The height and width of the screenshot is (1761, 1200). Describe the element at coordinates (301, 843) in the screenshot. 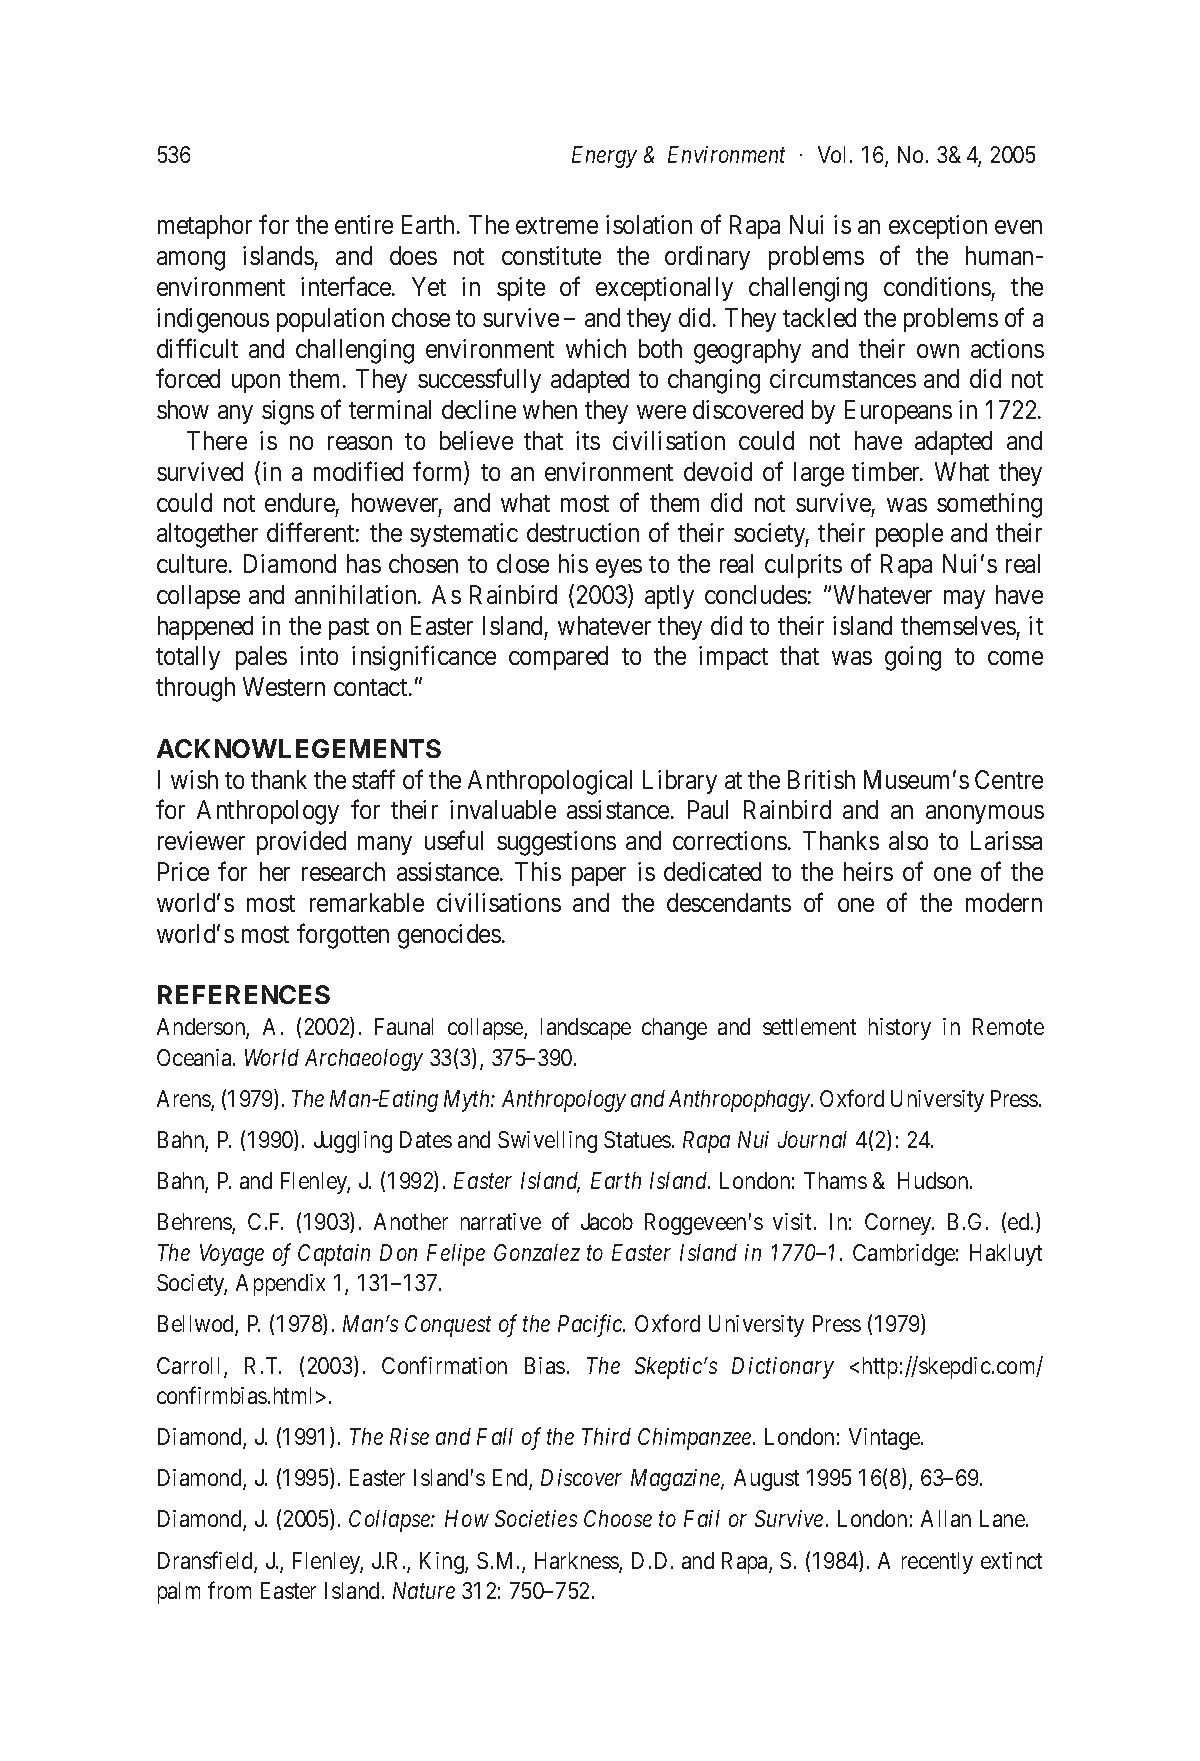

I see `provided` at that location.
